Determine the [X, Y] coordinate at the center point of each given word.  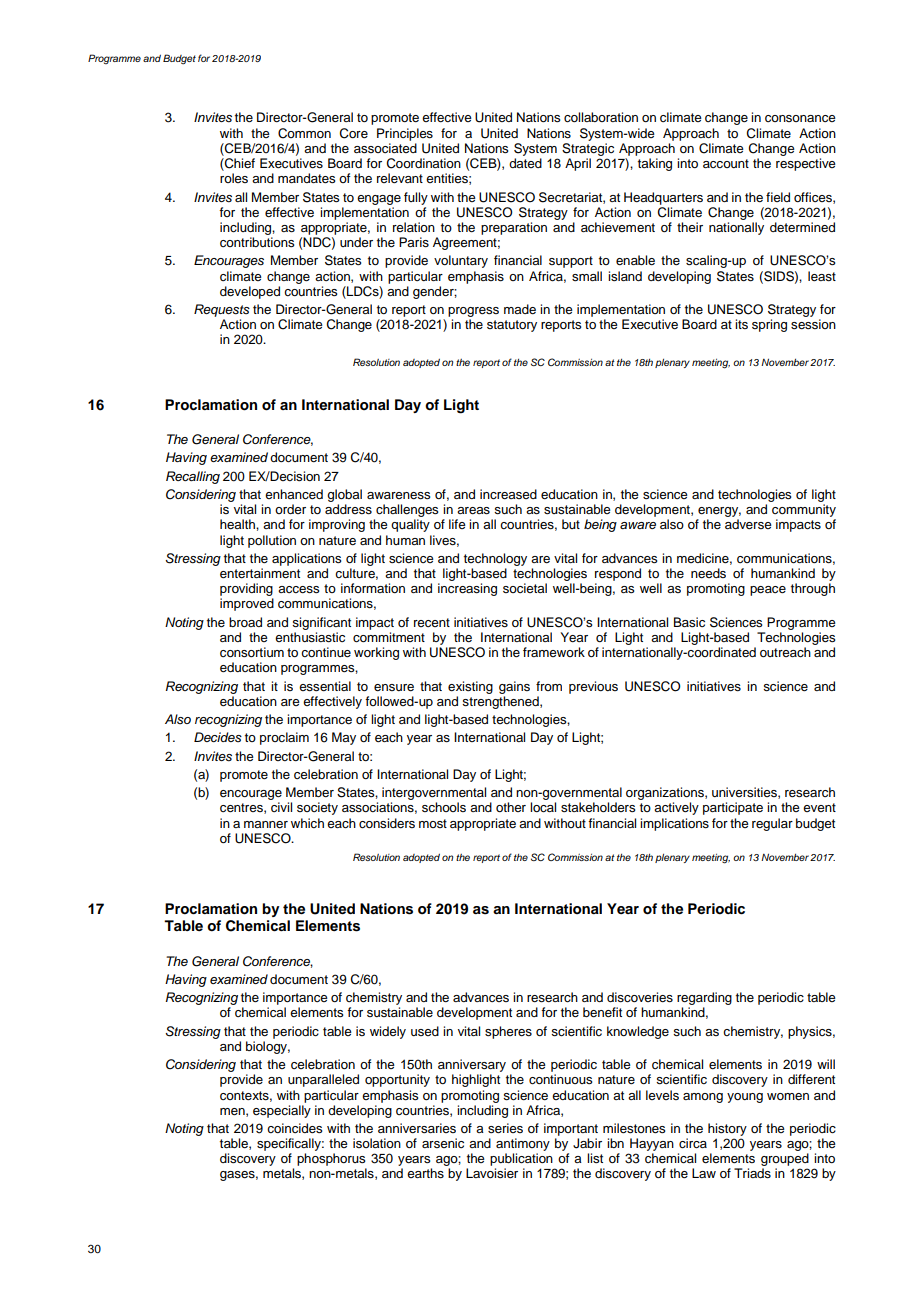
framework [554, 652]
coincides [294, 1128]
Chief [239, 164]
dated [525, 163]
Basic [689, 622]
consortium [252, 652]
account [726, 163]
